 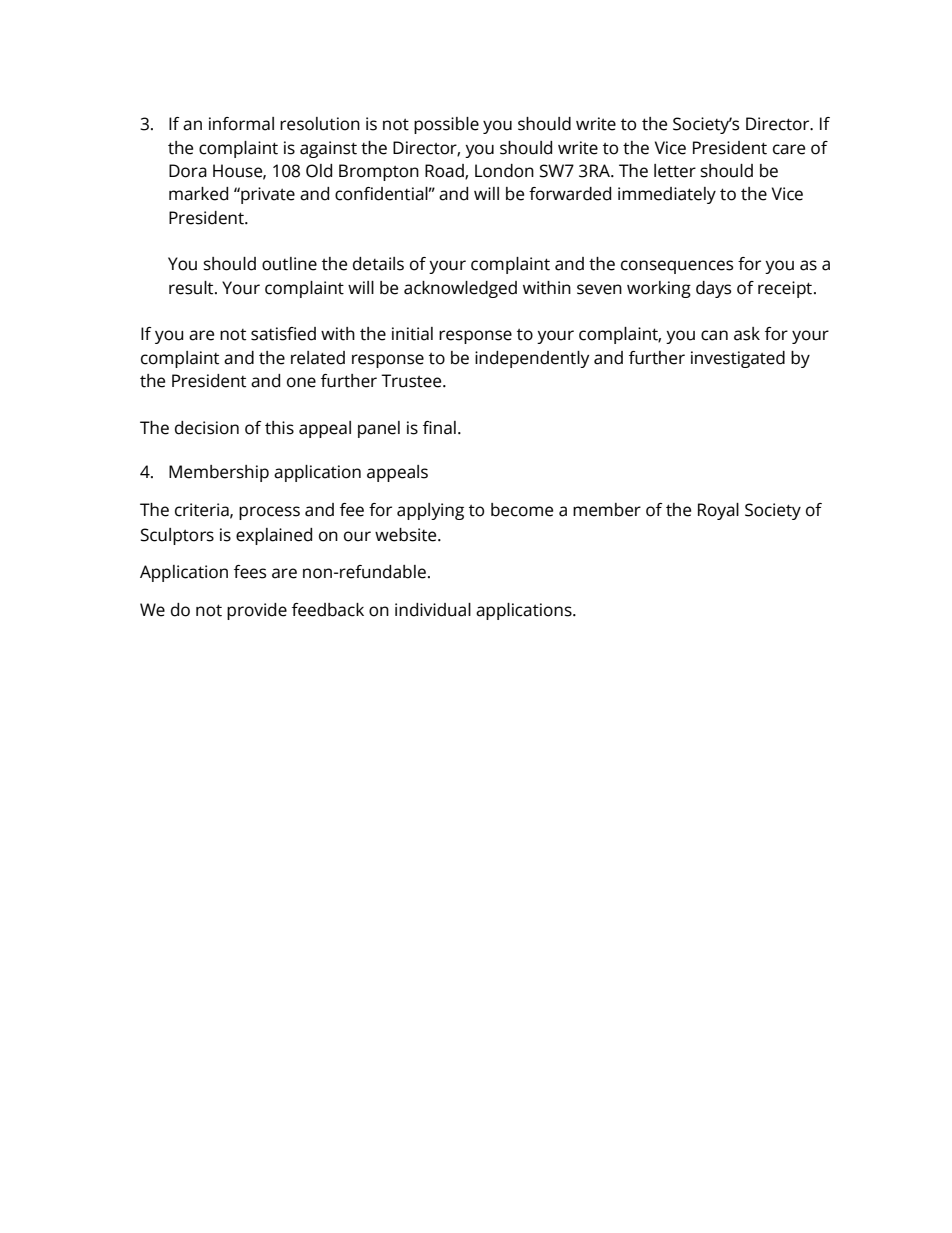 I want to click on days, so click(x=713, y=289).
